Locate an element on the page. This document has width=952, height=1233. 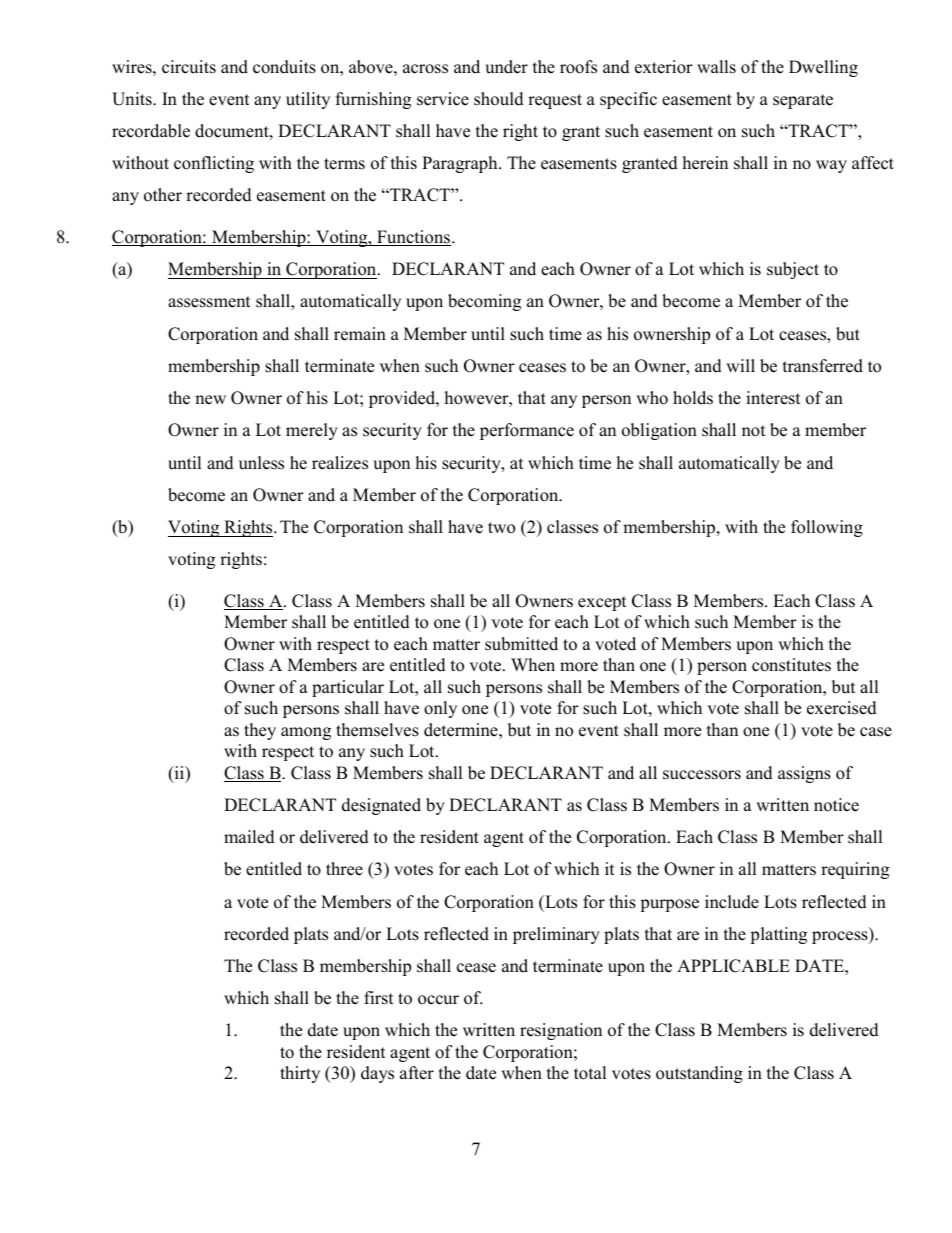
should is located at coordinates (499, 99).
